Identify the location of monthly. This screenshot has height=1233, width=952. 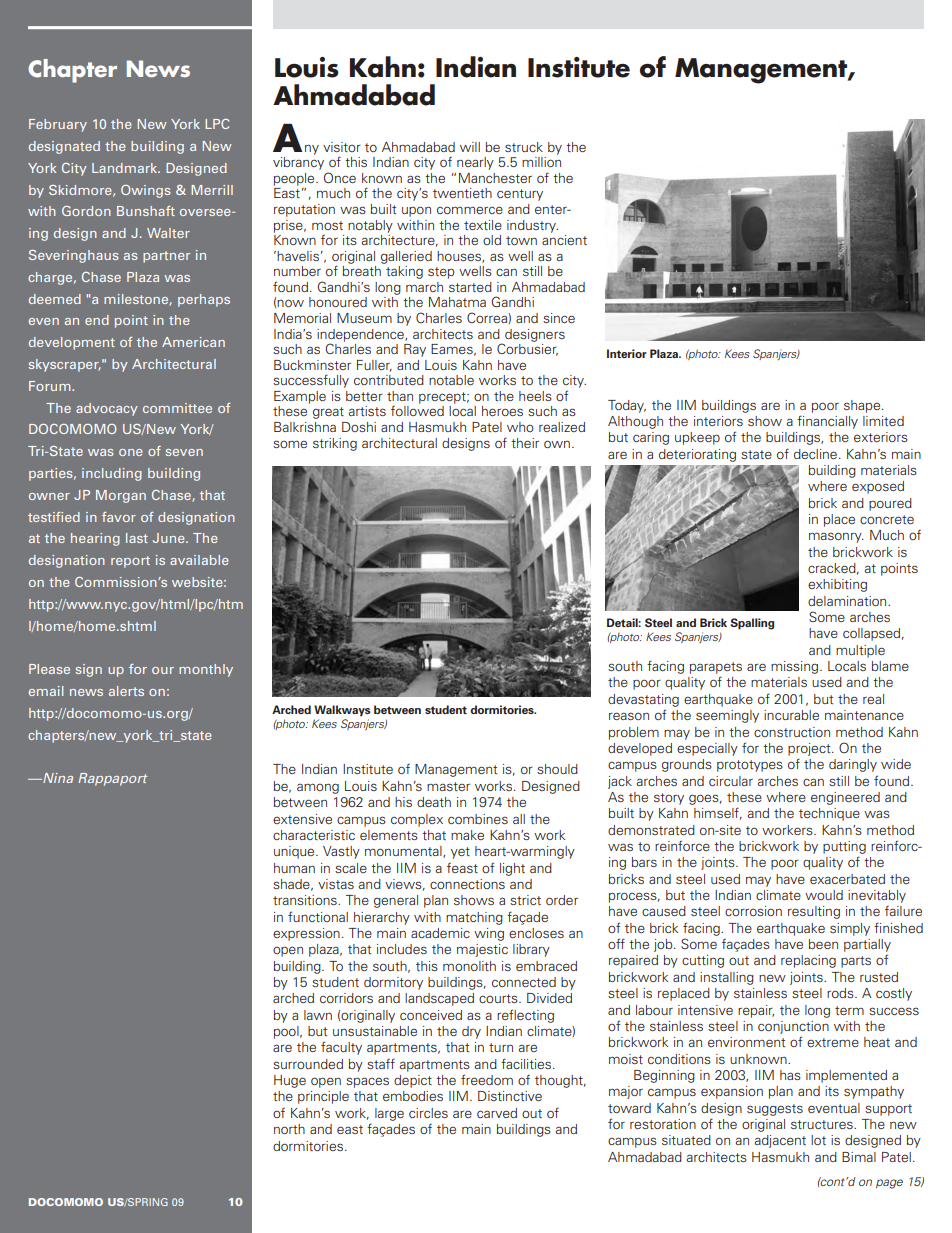
(206, 670).
